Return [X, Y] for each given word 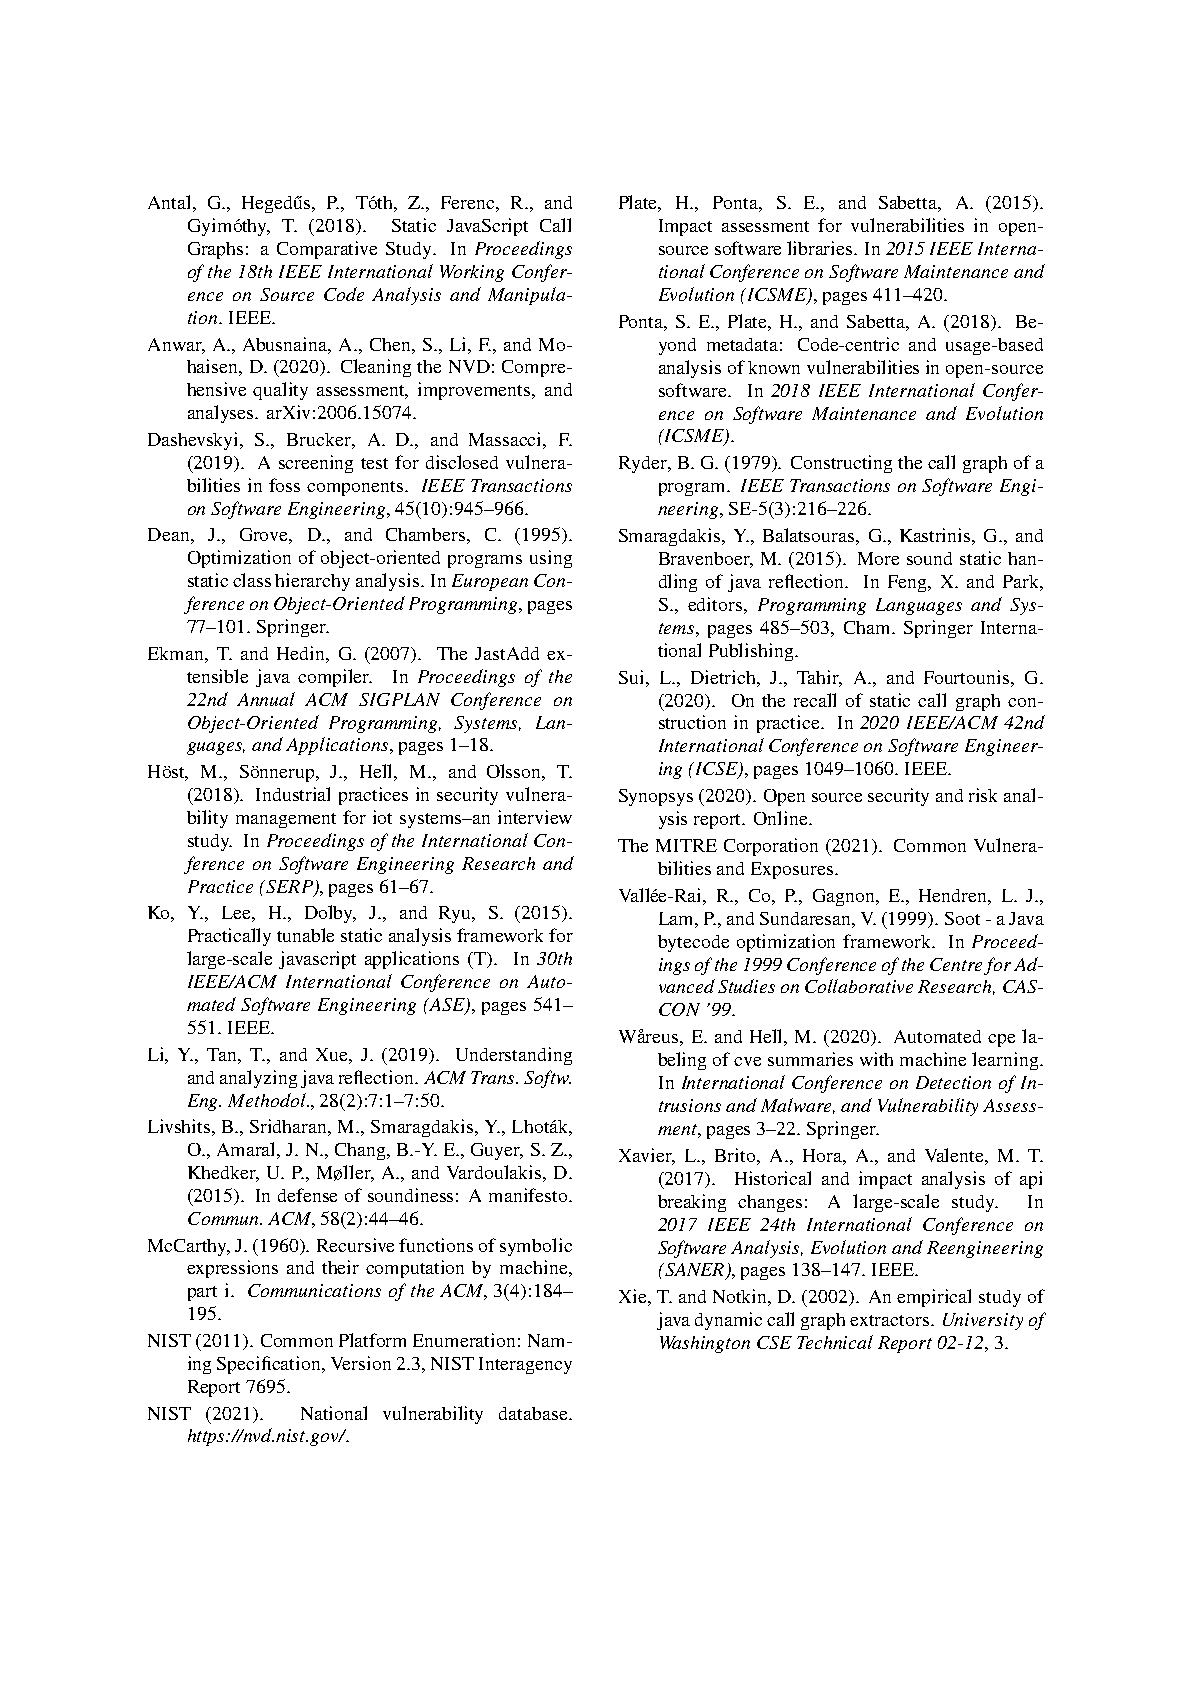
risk [983, 795]
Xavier [647, 1156]
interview [535, 817]
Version [361, 1363]
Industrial [293, 794]
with [876, 1059]
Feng [908, 583]
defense [307, 1195]
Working [472, 273]
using [551, 559]
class [252, 580]
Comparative [327, 250]
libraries [821, 248]
